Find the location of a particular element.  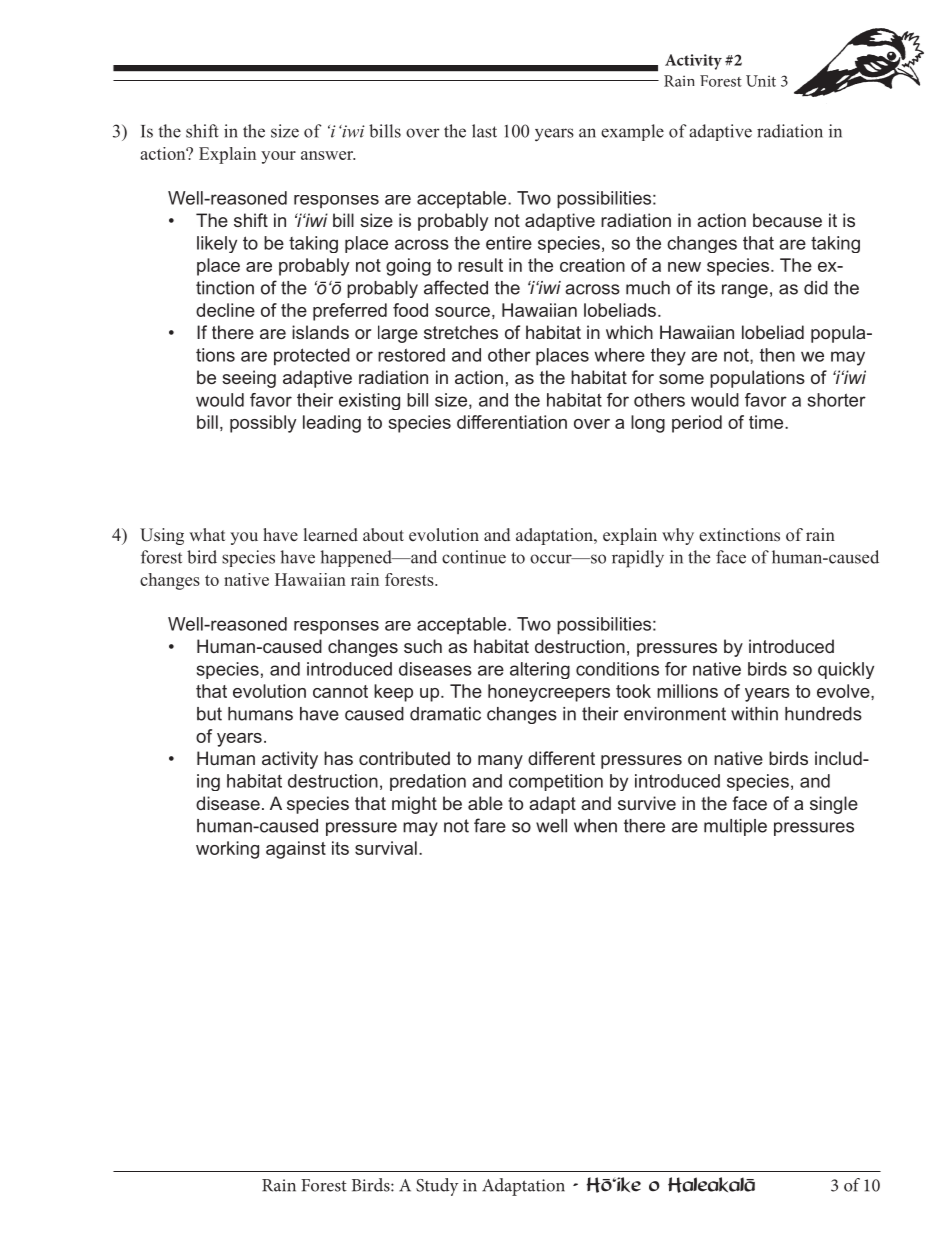

altering is located at coordinates (540, 670).
